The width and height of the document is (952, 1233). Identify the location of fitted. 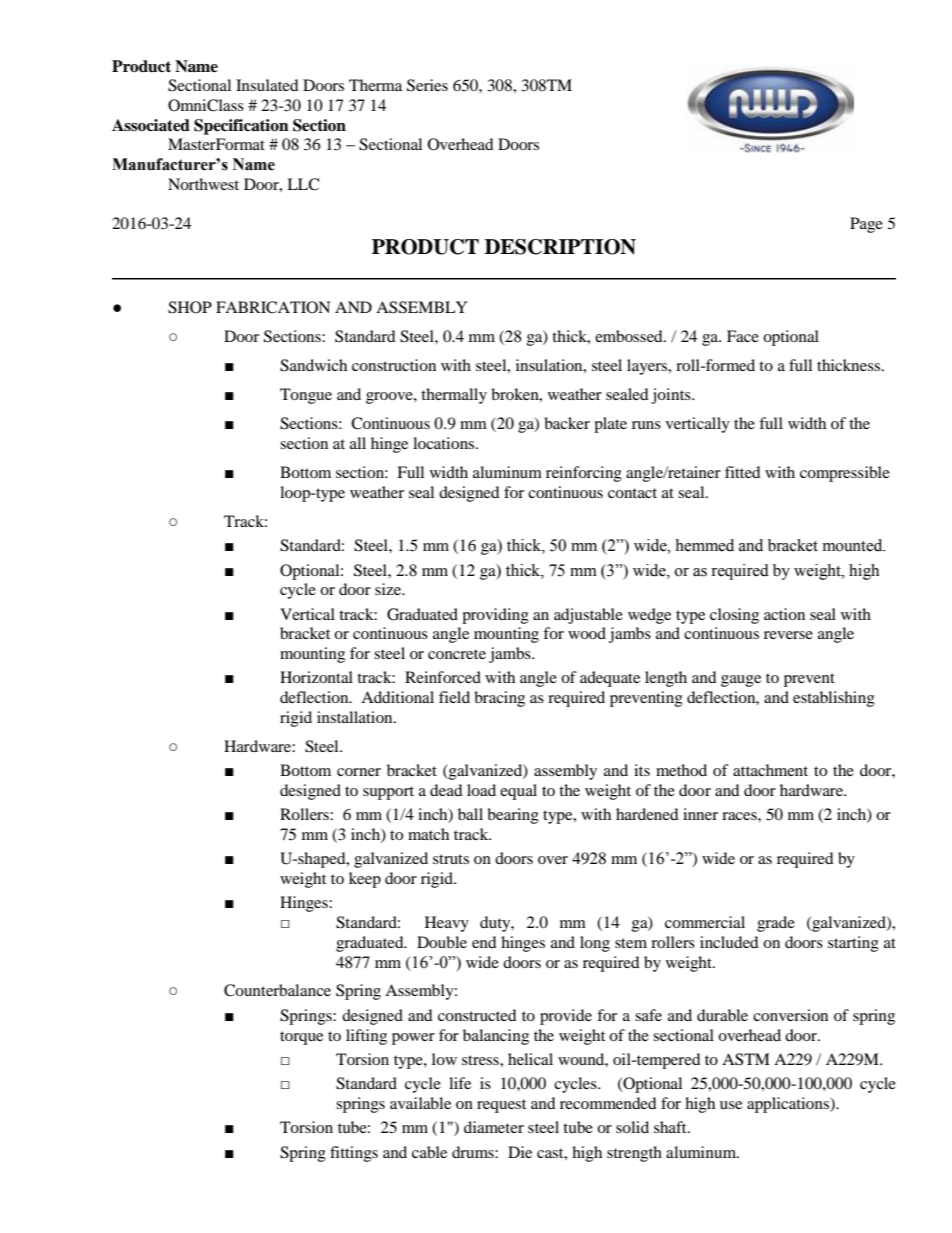
(743, 472).
